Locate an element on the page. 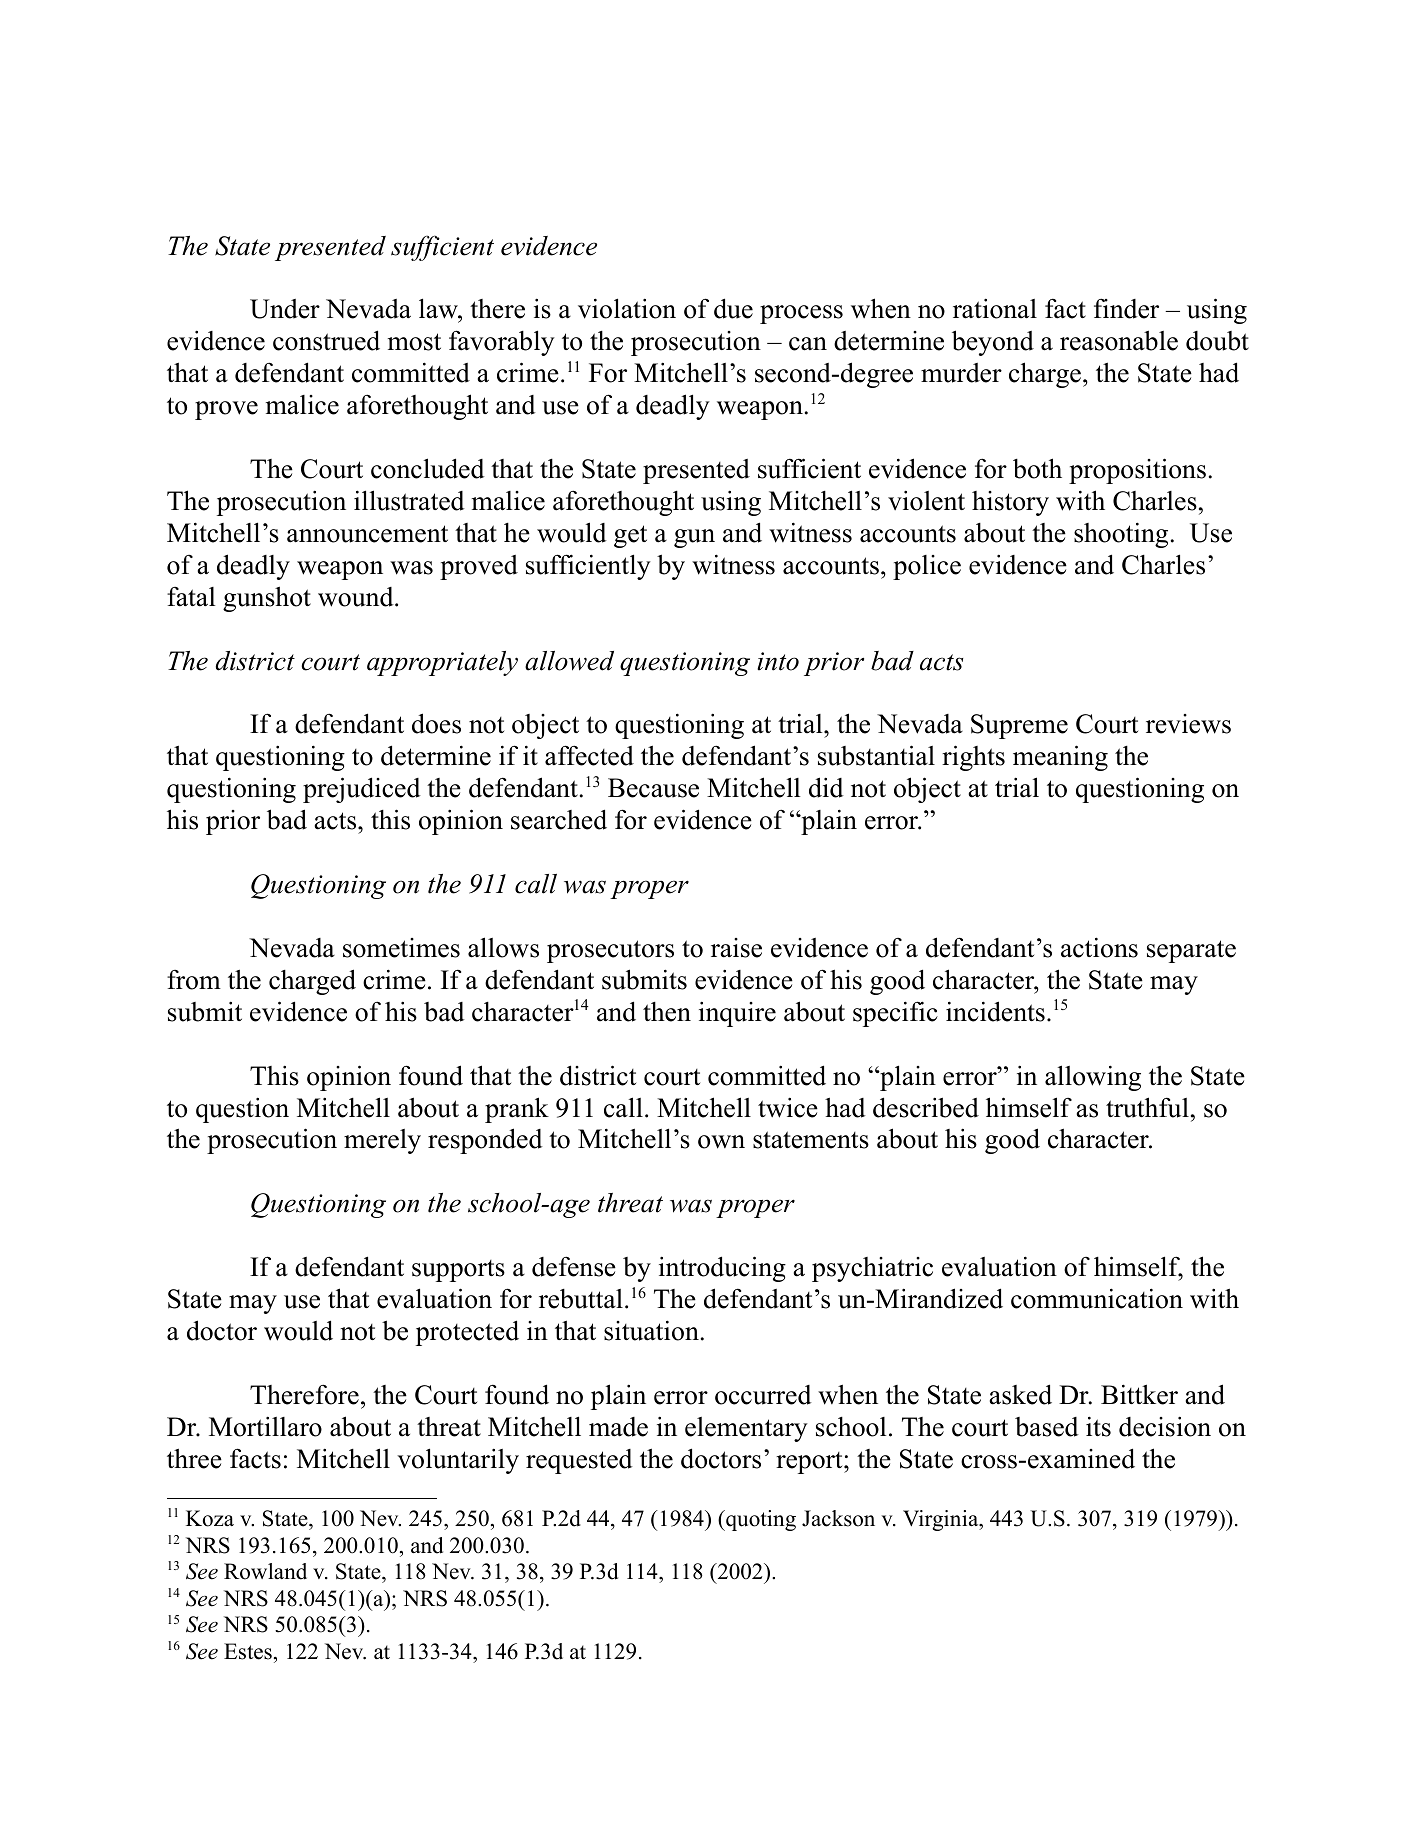 The height and width of the document is (1832, 1416). sometimes is located at coordinates (401, 948).
